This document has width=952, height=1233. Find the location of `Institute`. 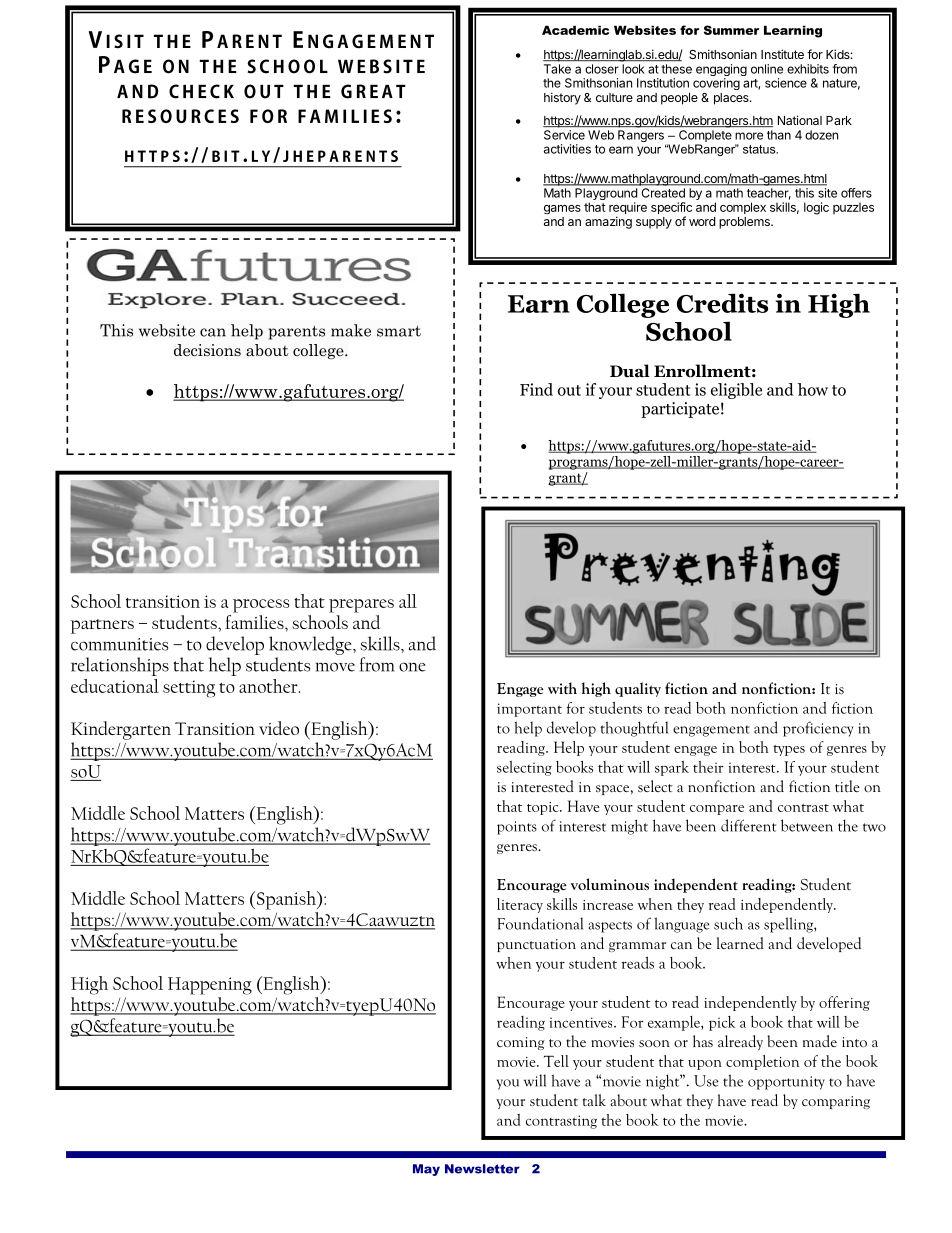

Institute is located at coordinates (782, 54).
